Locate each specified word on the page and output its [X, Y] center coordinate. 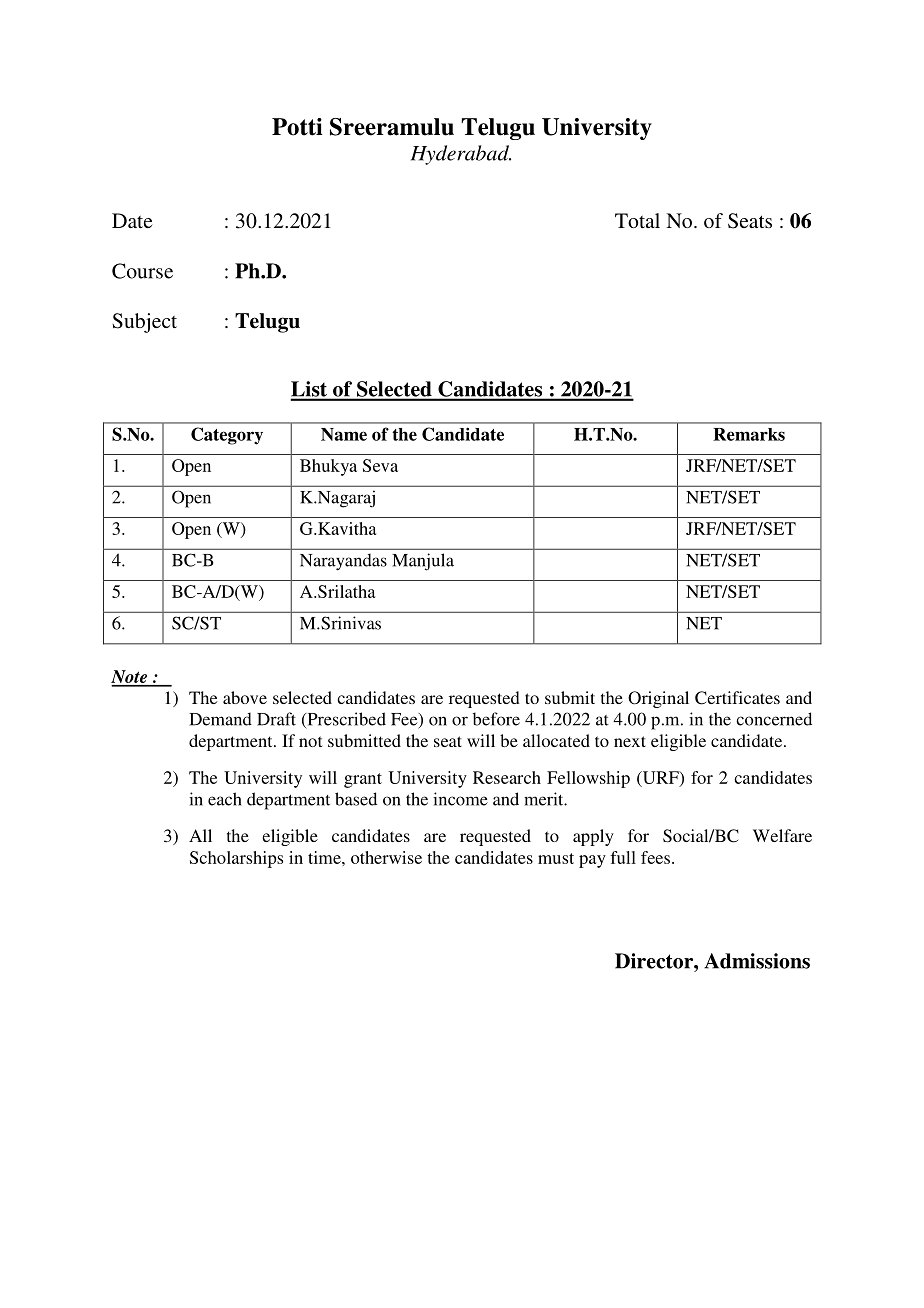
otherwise [386, 857]
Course [142, 271]
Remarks [749, 434]
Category [227, 436]
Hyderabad [461, 155]
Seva [380, 465]
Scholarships [236, 859]
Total [637, 220]
